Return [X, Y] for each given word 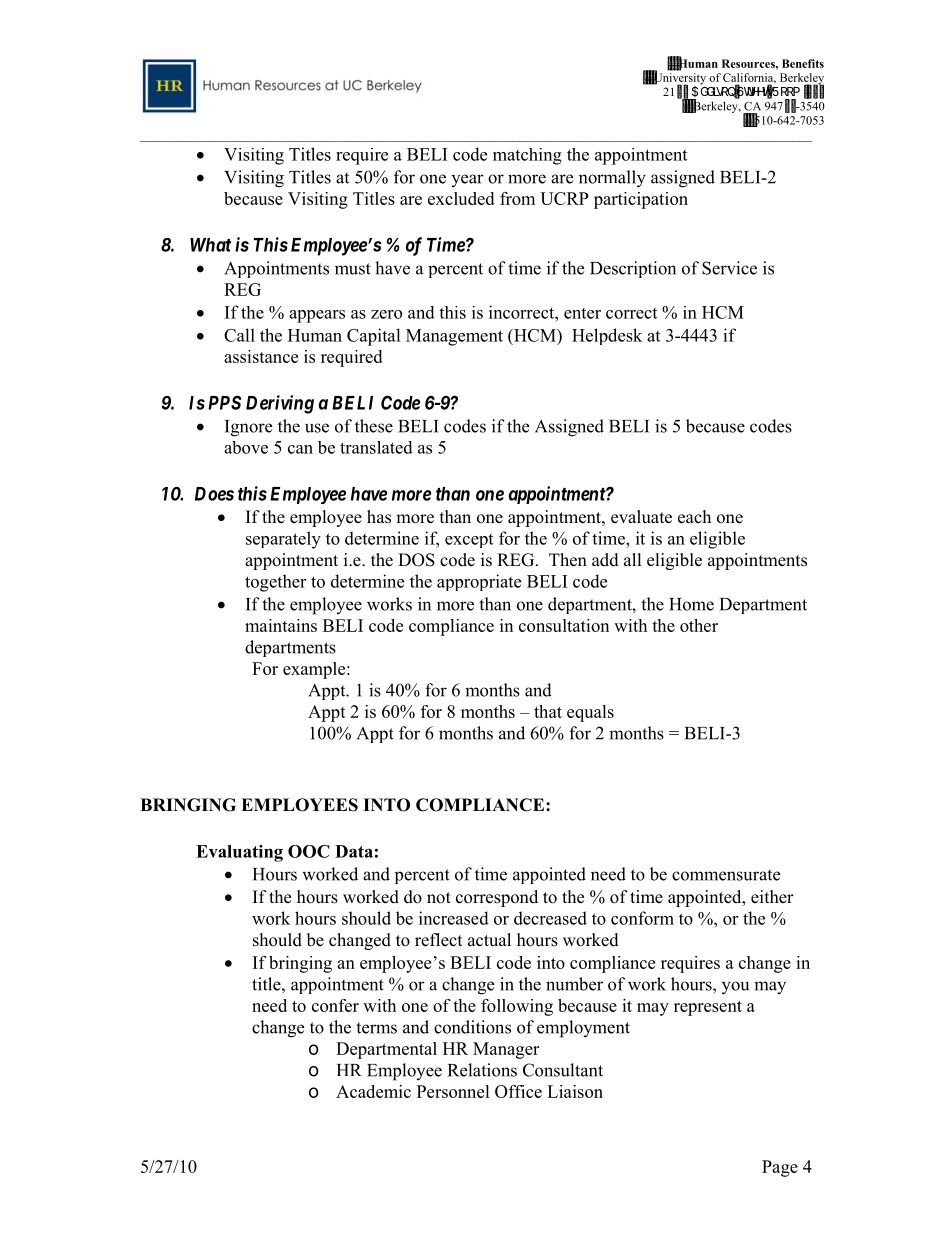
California [749, 78]
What [210, 245]
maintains [281, 625]
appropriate [479, 582]
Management [454, 337]
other [699, 625]
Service [729, 268]
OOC [309, 851]
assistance [261, 356]
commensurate [726, 875]
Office [518, 1091]
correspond [497, 898]
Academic [373, 1091]
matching [527, 156]
